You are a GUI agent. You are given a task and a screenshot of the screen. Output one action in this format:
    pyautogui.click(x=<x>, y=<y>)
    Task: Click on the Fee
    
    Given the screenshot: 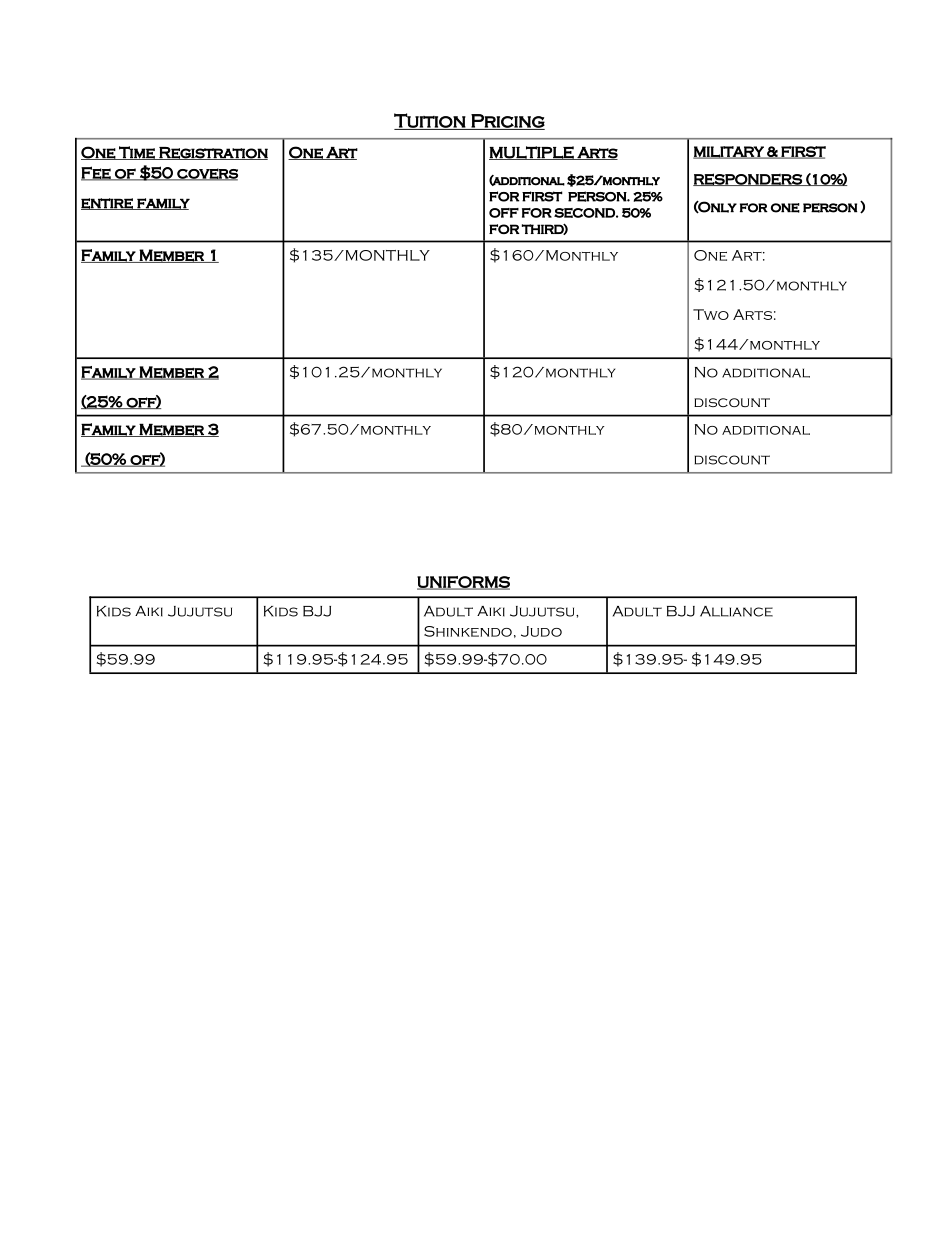 What is the action you would take?
    pyautogui.click(x=97, y=173)
